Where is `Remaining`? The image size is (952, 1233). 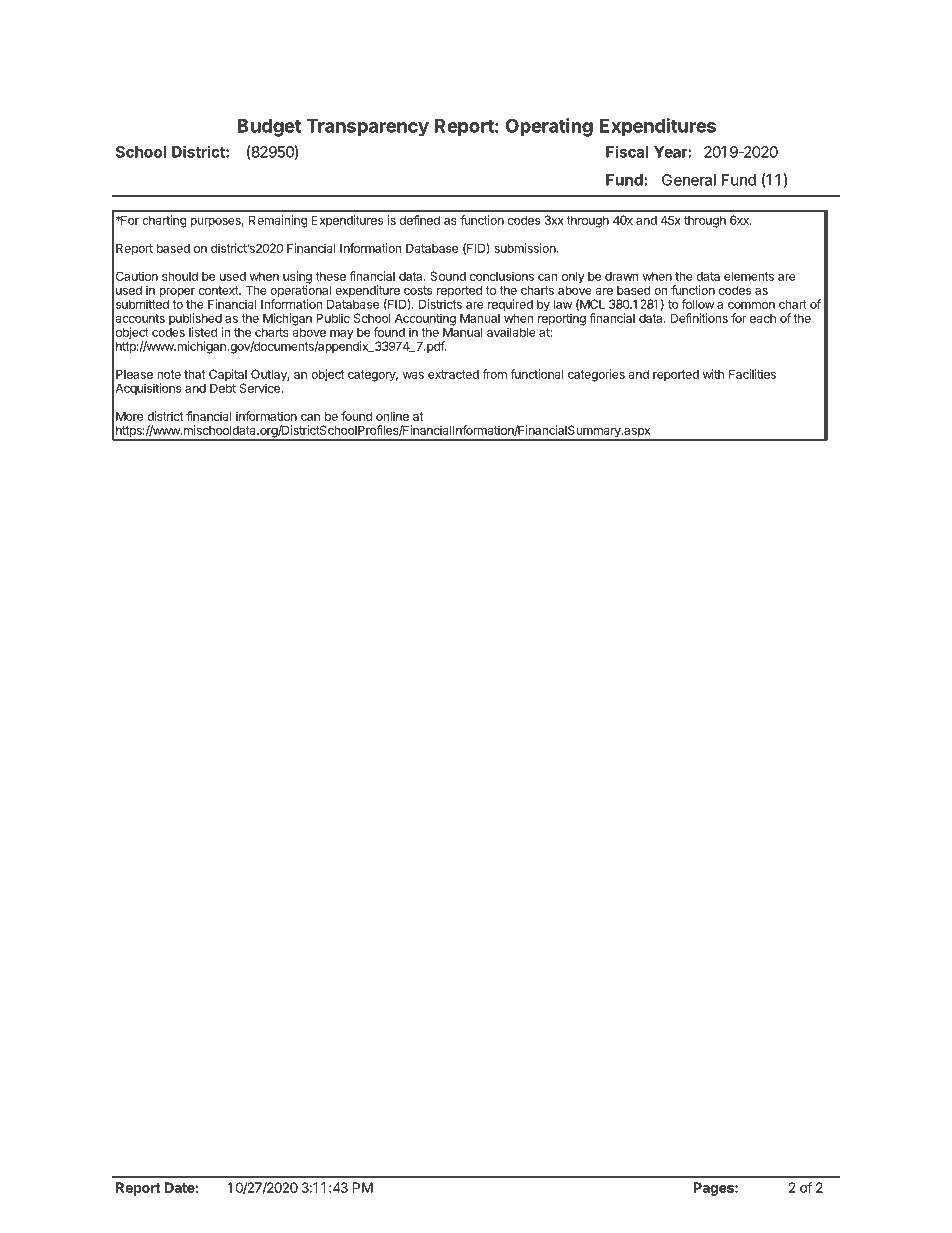 Remaining is located at coordinates (278, 221).
